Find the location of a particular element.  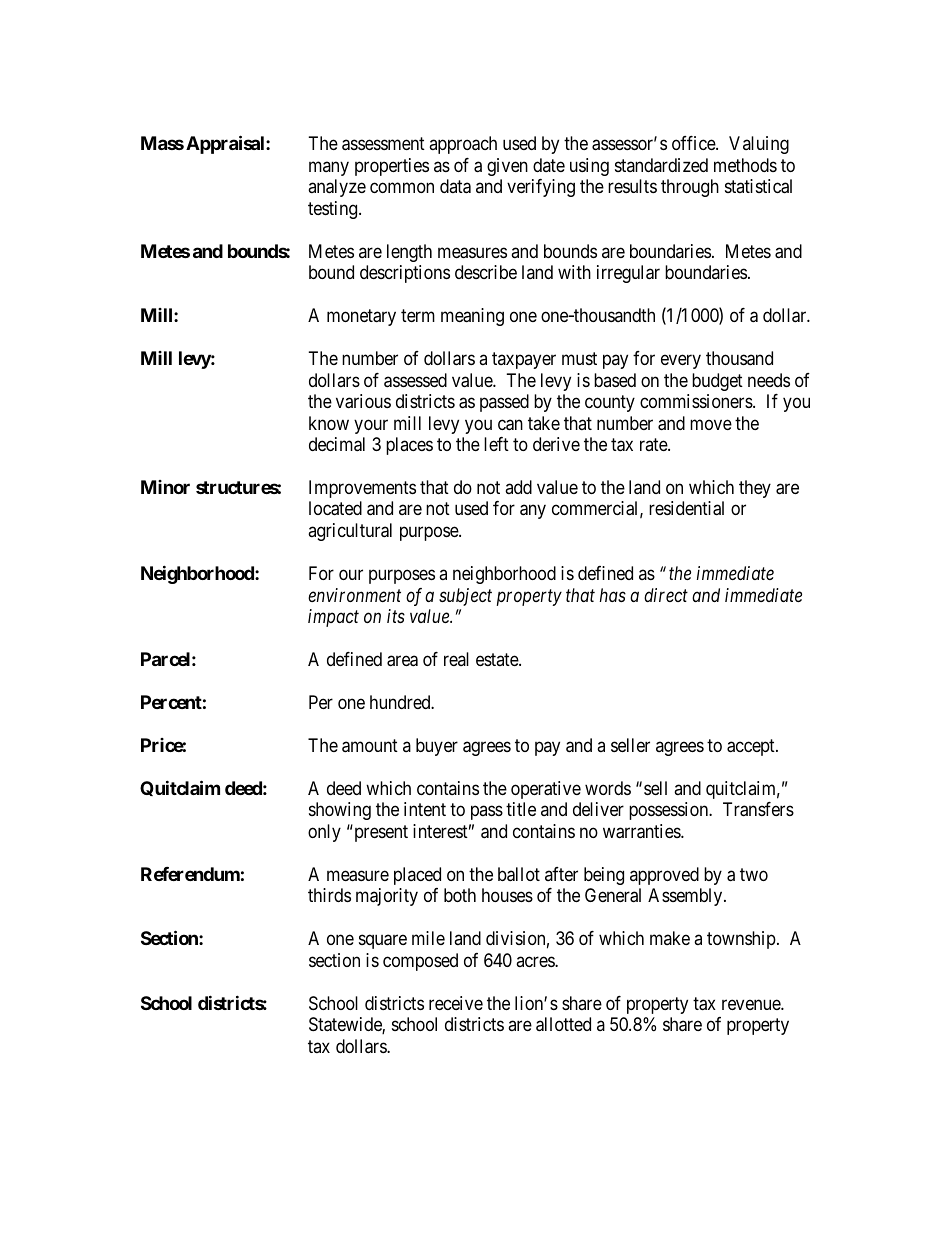

budget is located at coordinates (717, 382).
